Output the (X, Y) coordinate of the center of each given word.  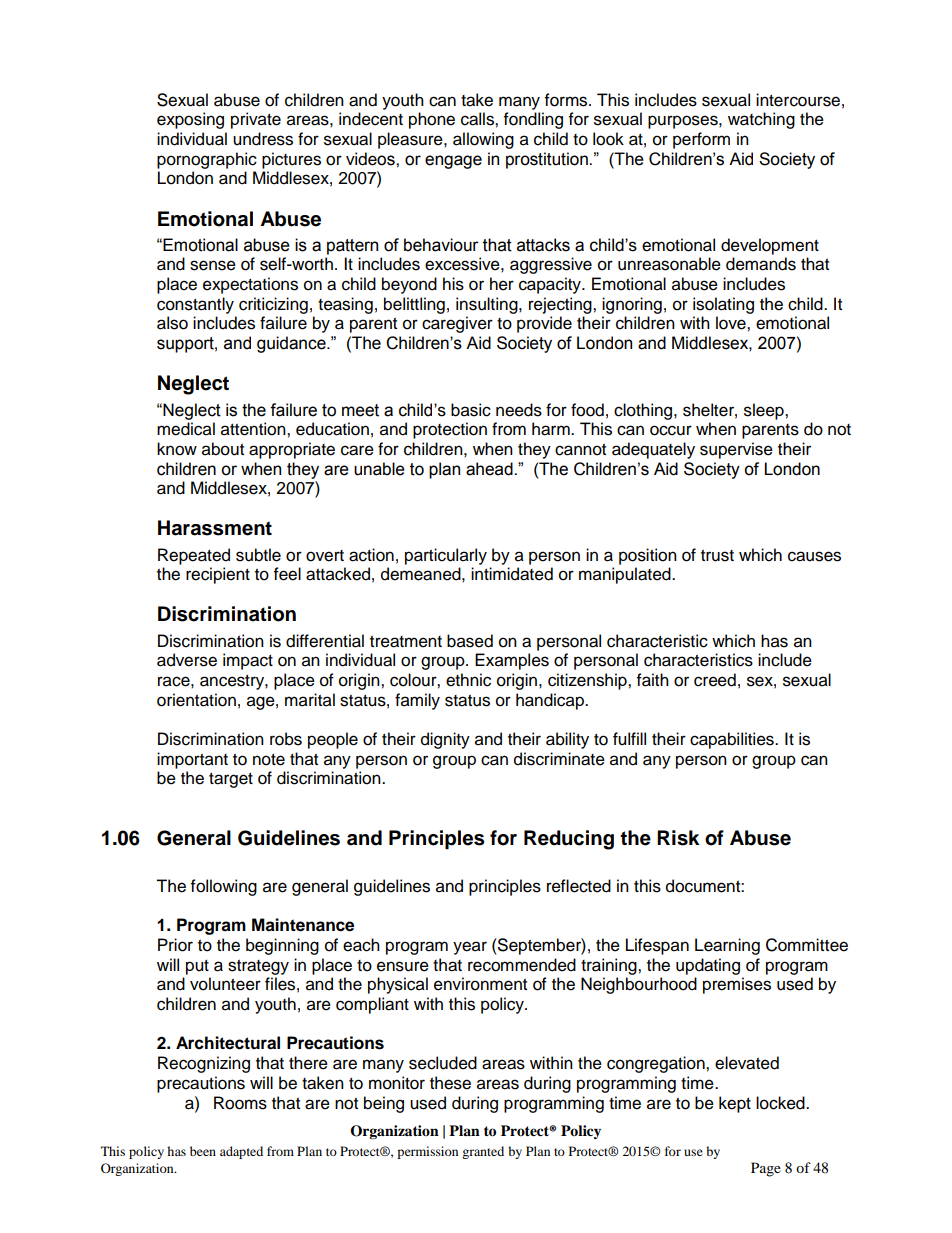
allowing (483, 140)
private (256, 120)
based (470, 641)
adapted (241, 1152)
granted (483, 1152)
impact (248, 661)
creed (715, 680)
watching (761, 120)
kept (735, 1104)
